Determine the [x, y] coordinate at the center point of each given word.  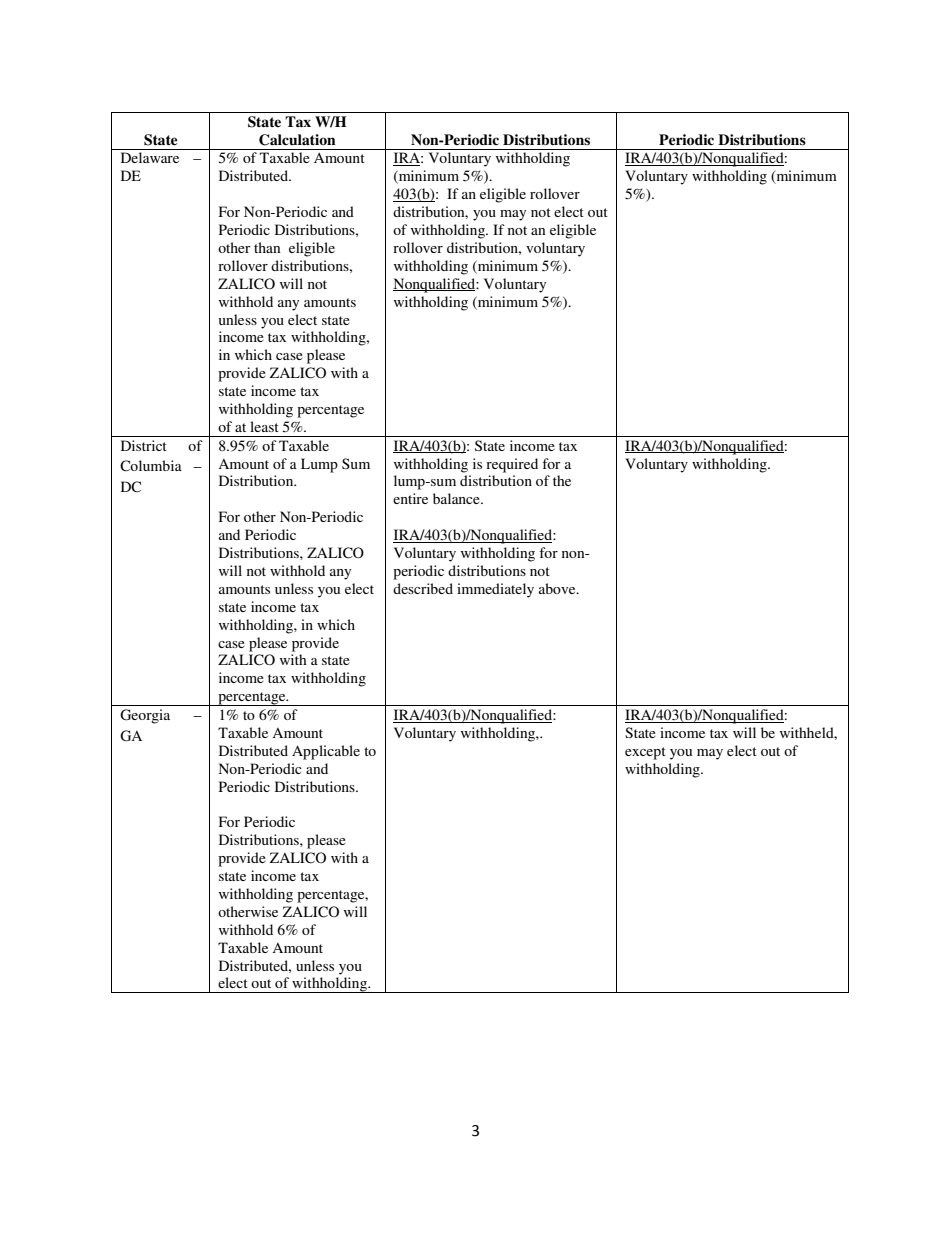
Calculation [297, 140]
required [512, 465]
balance [457, 498]
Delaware [150, 157]
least [264, 426]
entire [410, 498]
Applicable [326, 752]
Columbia [151, 466]
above [558, 588]
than [267, 247]
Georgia [145, 716]
